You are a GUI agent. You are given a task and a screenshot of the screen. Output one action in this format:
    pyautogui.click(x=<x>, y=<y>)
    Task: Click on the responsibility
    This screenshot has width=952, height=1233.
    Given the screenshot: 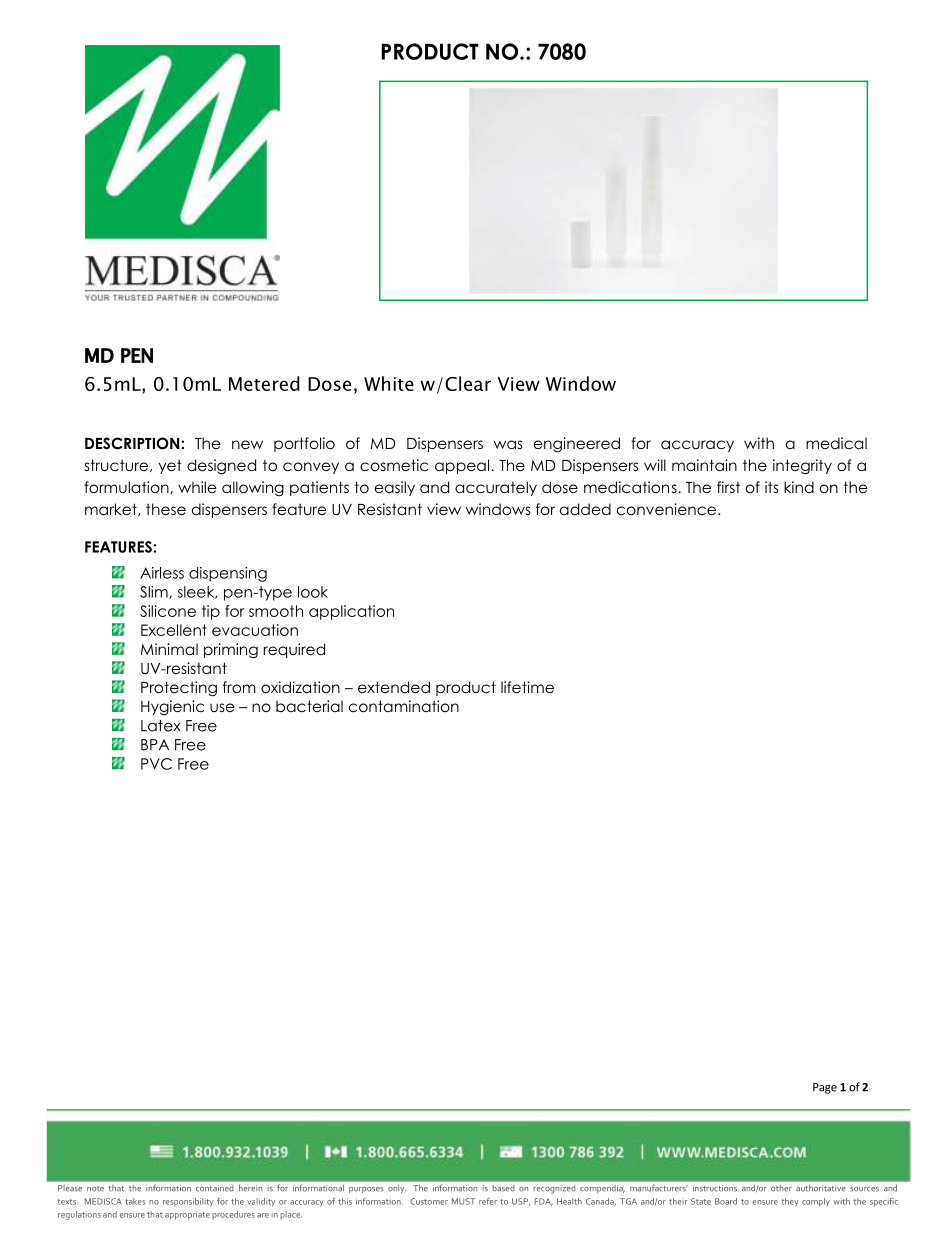 What is the action you would take?
    pyautogui.click(x=188, y=1202)
